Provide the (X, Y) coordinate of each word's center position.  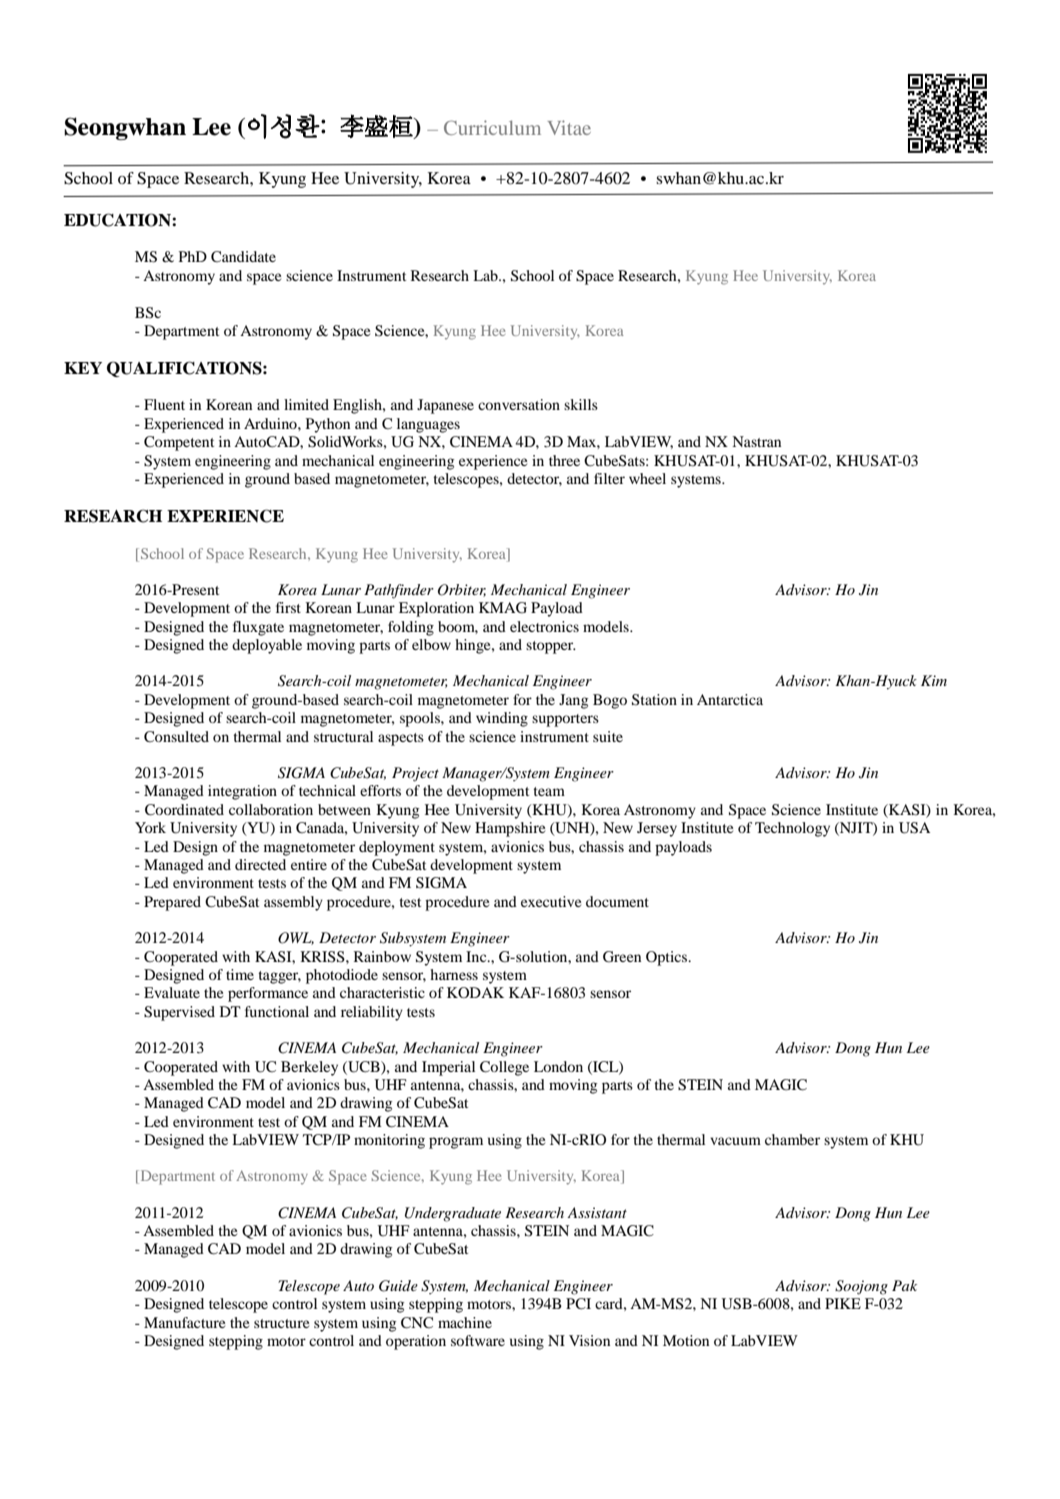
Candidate (243, 256)
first (288, 607)
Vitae (569, 127)
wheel (647, 478)
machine (465, 1322)
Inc (477, 956)
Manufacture (184, 1322)
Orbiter (462, 590)
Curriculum (492, 127)
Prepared (172, 903)
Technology (792, 829)
